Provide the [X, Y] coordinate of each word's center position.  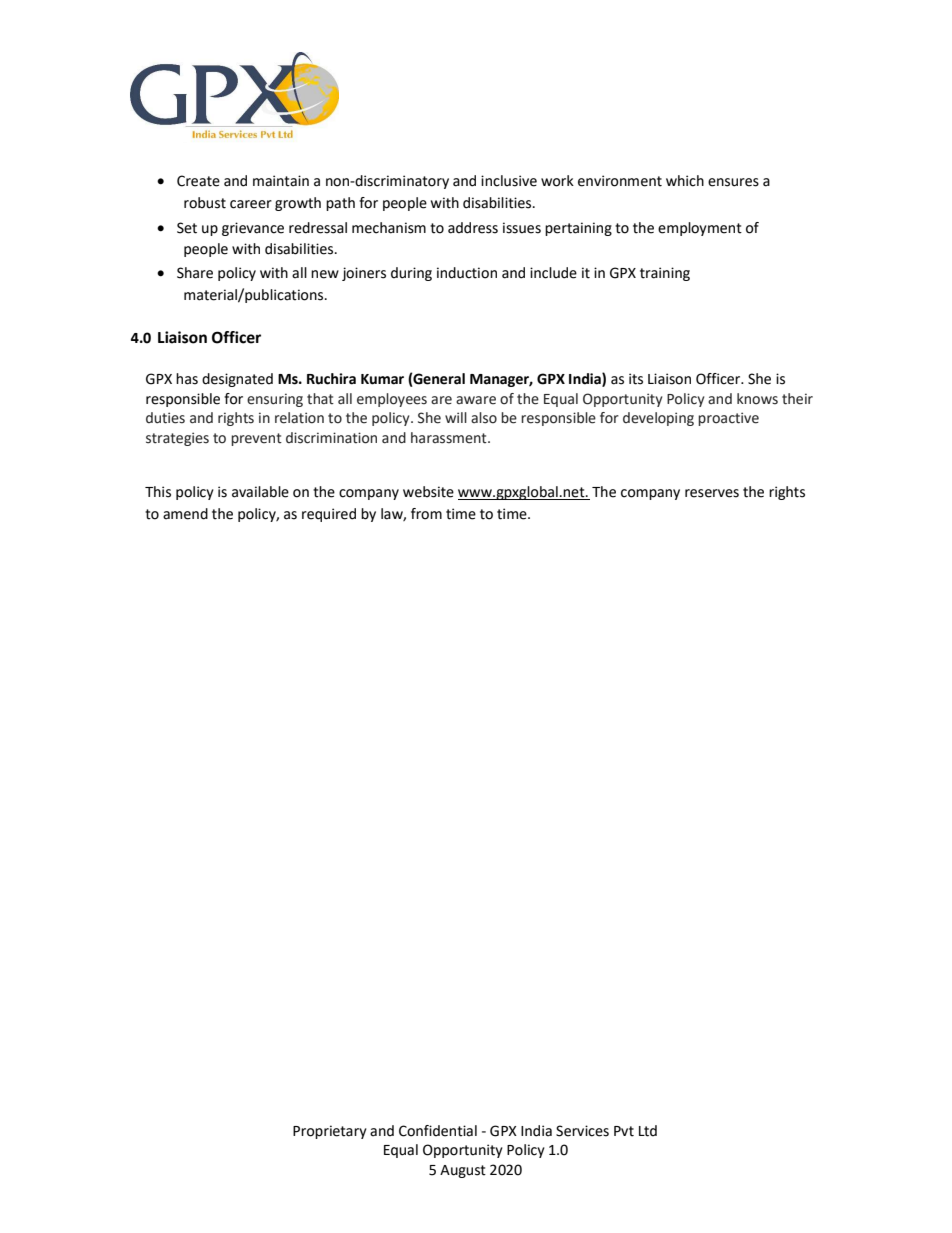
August [463, 1171]
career [251, 204]
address [473, 228]
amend [185, 514]
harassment [450, 438]
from [426, 514]
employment [700, 229]
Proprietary [330, 1132]
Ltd [648, 1131]
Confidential [438, 1131]
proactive [728, 419]
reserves [712, 493]
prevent [256, 439]
